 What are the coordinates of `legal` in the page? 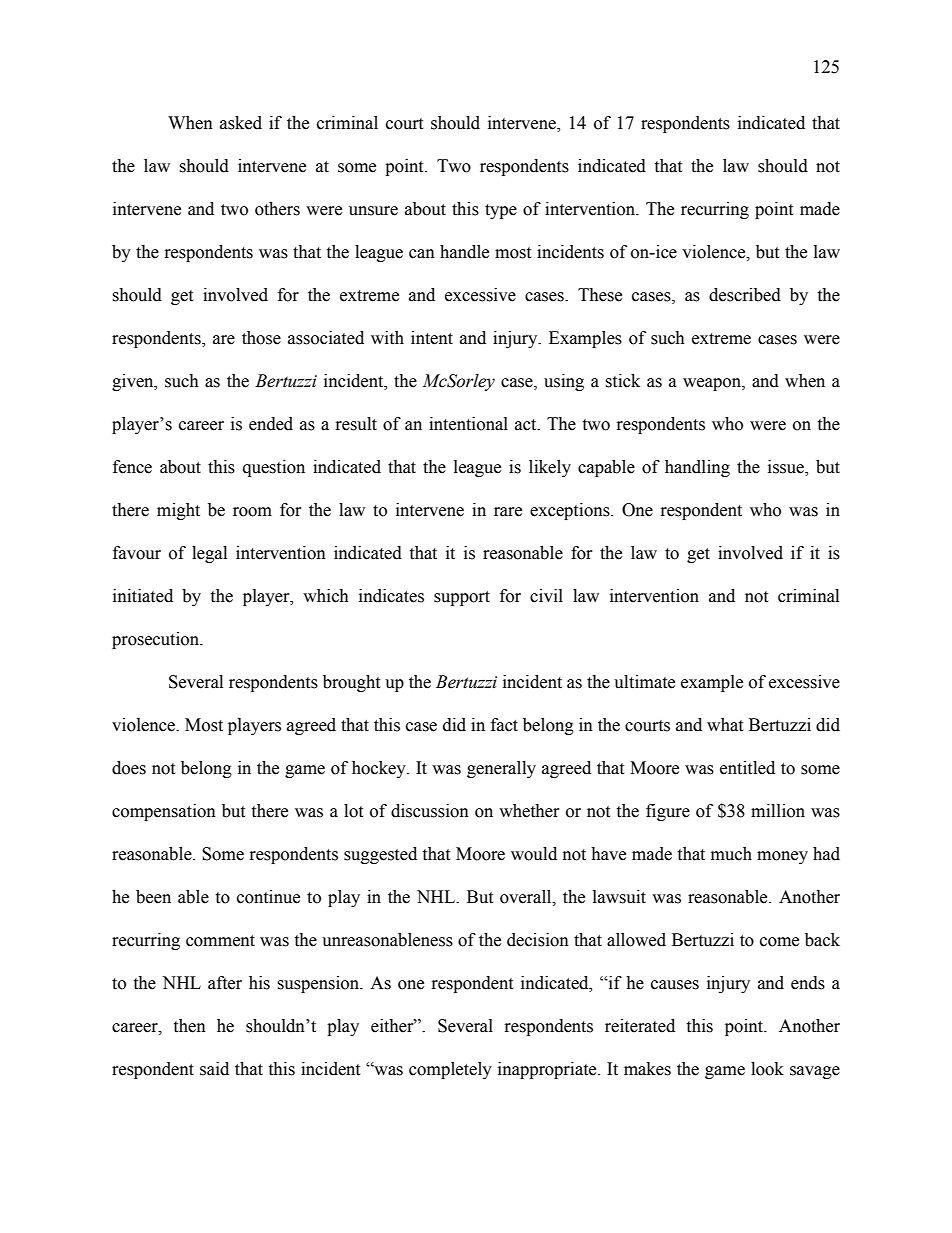 It's located at (209, 554).
